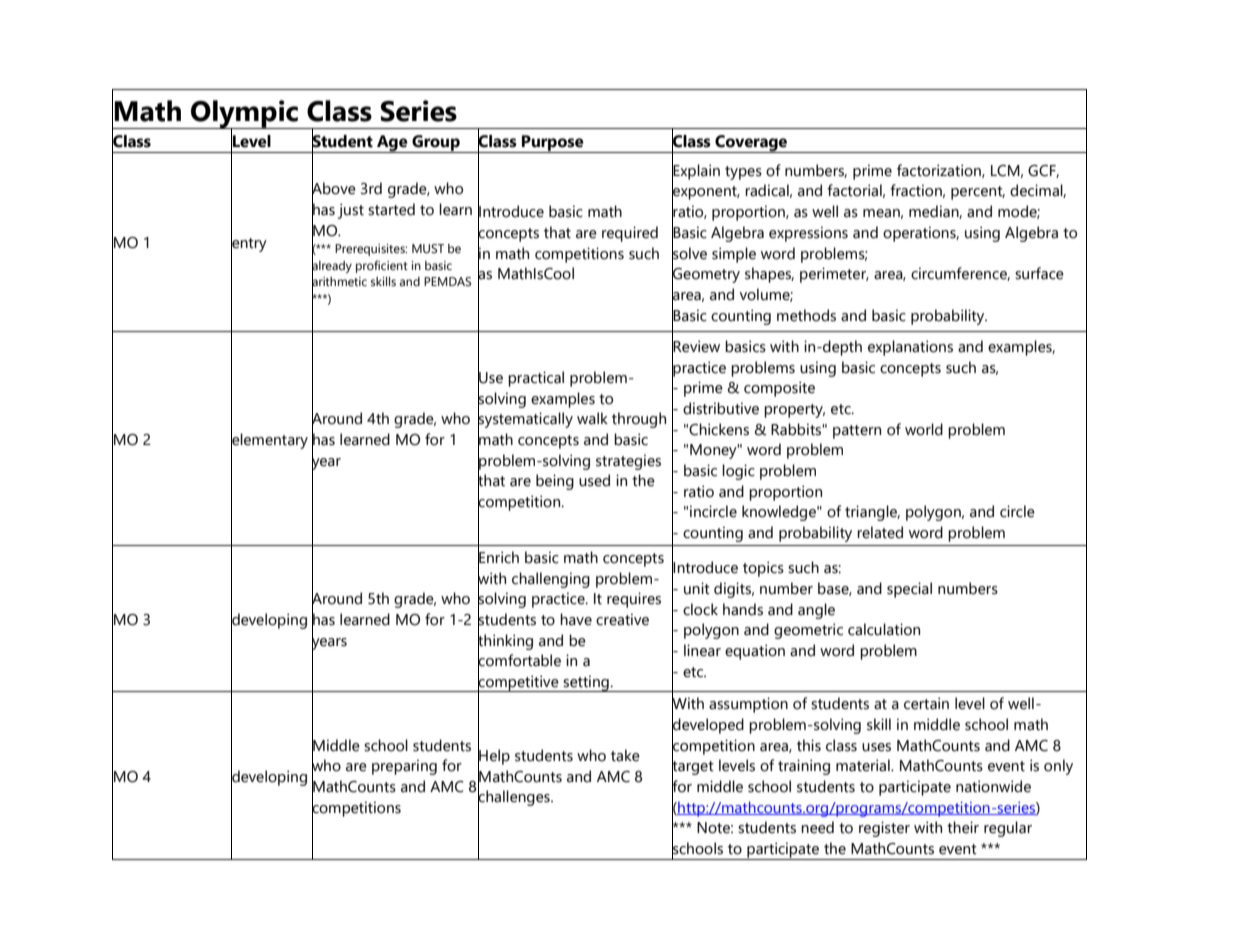 Image resolution: width=1233 pixels, height=952 pixels. I want to click on requires, so click(634, 600).
